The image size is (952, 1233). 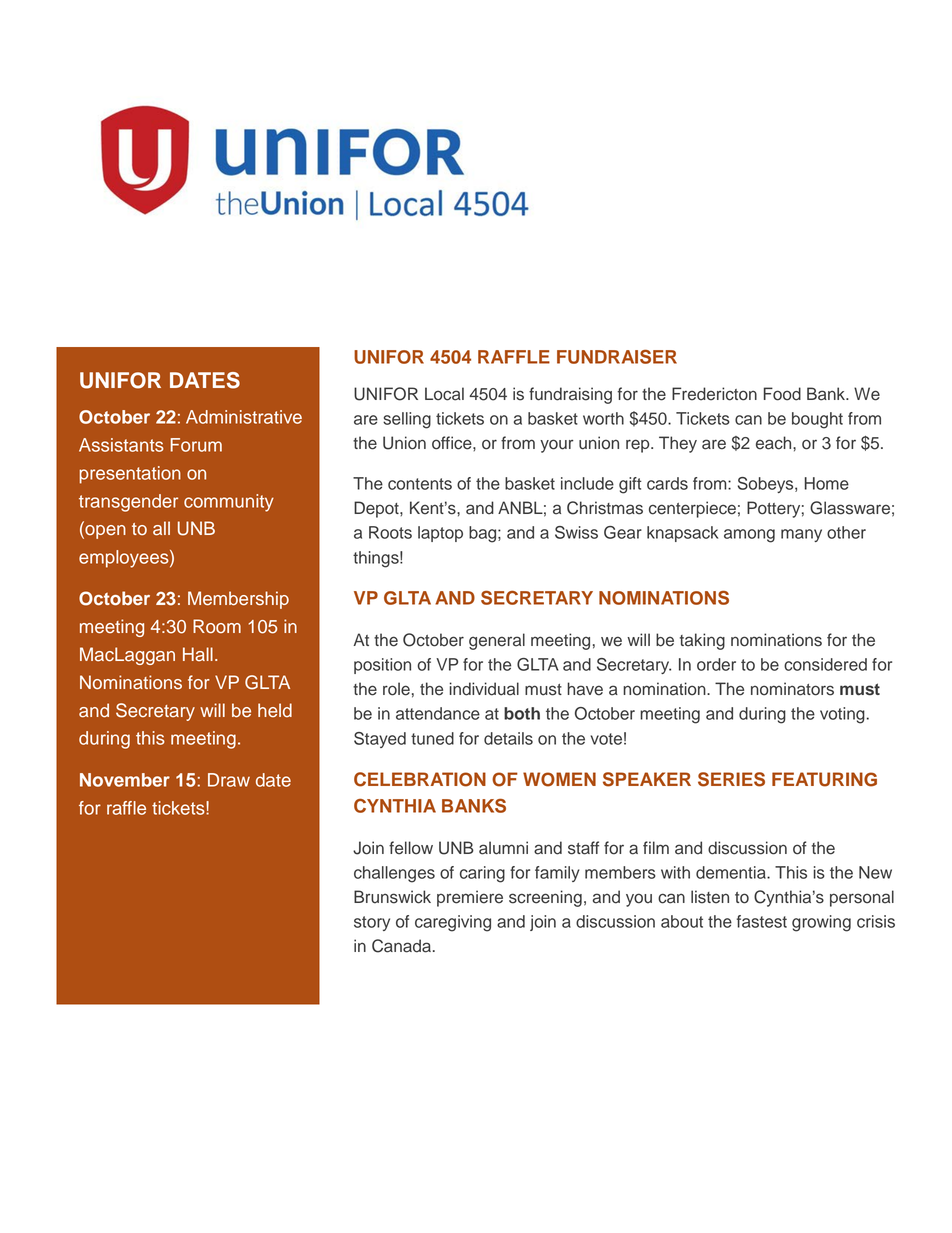 I want to click on story, so click(x=372, y=923).
